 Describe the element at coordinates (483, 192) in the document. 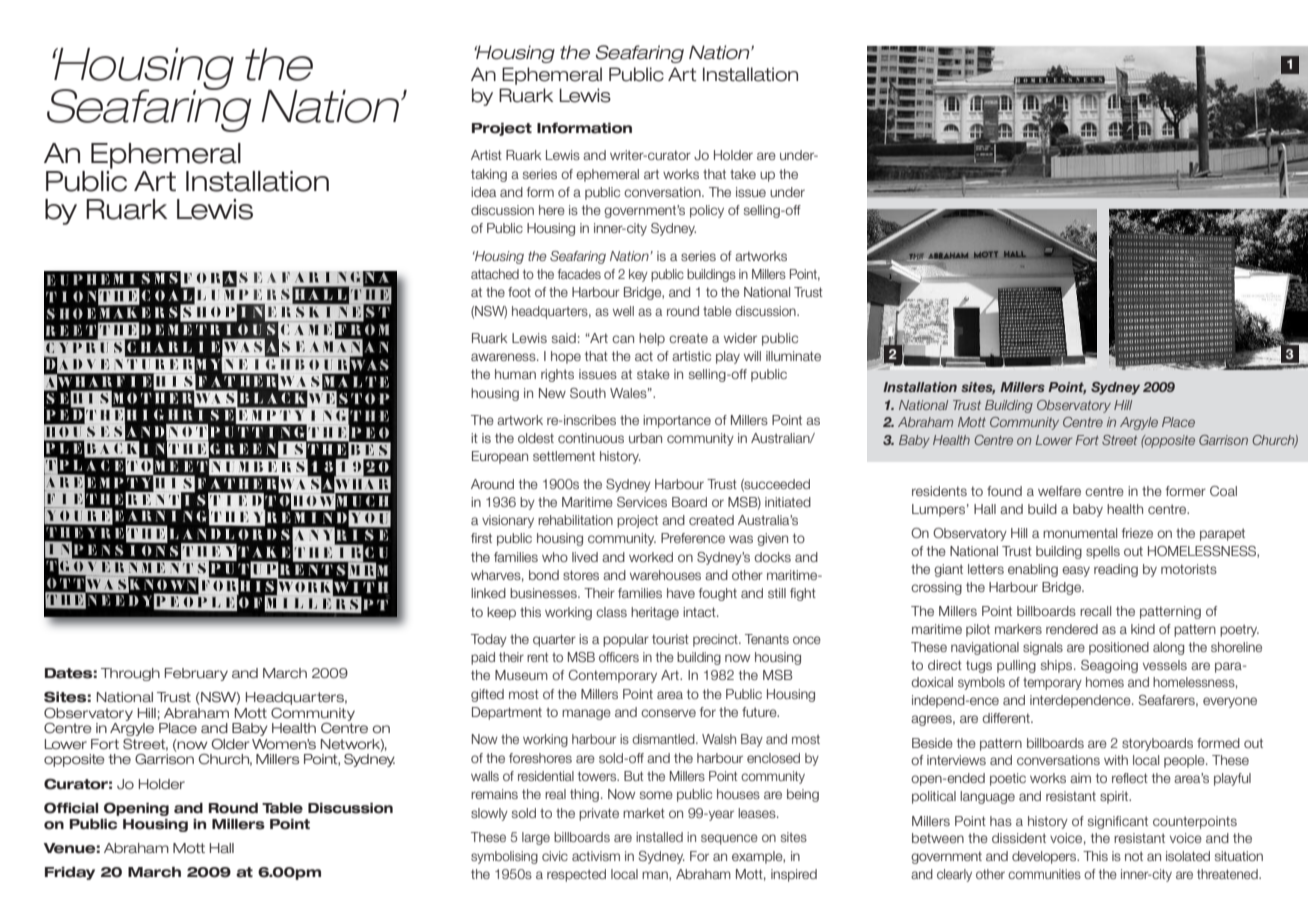

I see `idea` at that location.
